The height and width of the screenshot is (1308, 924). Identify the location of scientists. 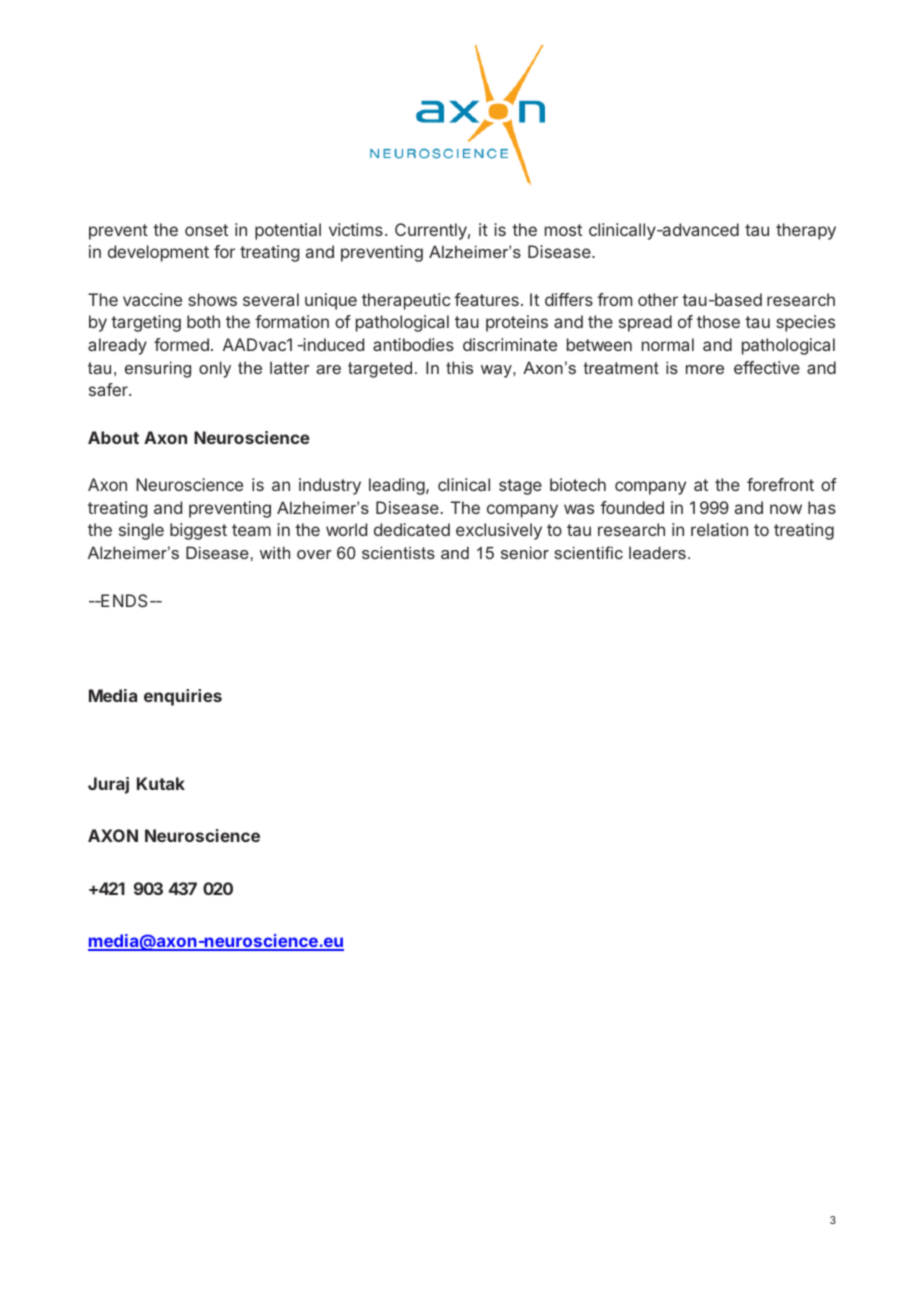
(398, 552).
